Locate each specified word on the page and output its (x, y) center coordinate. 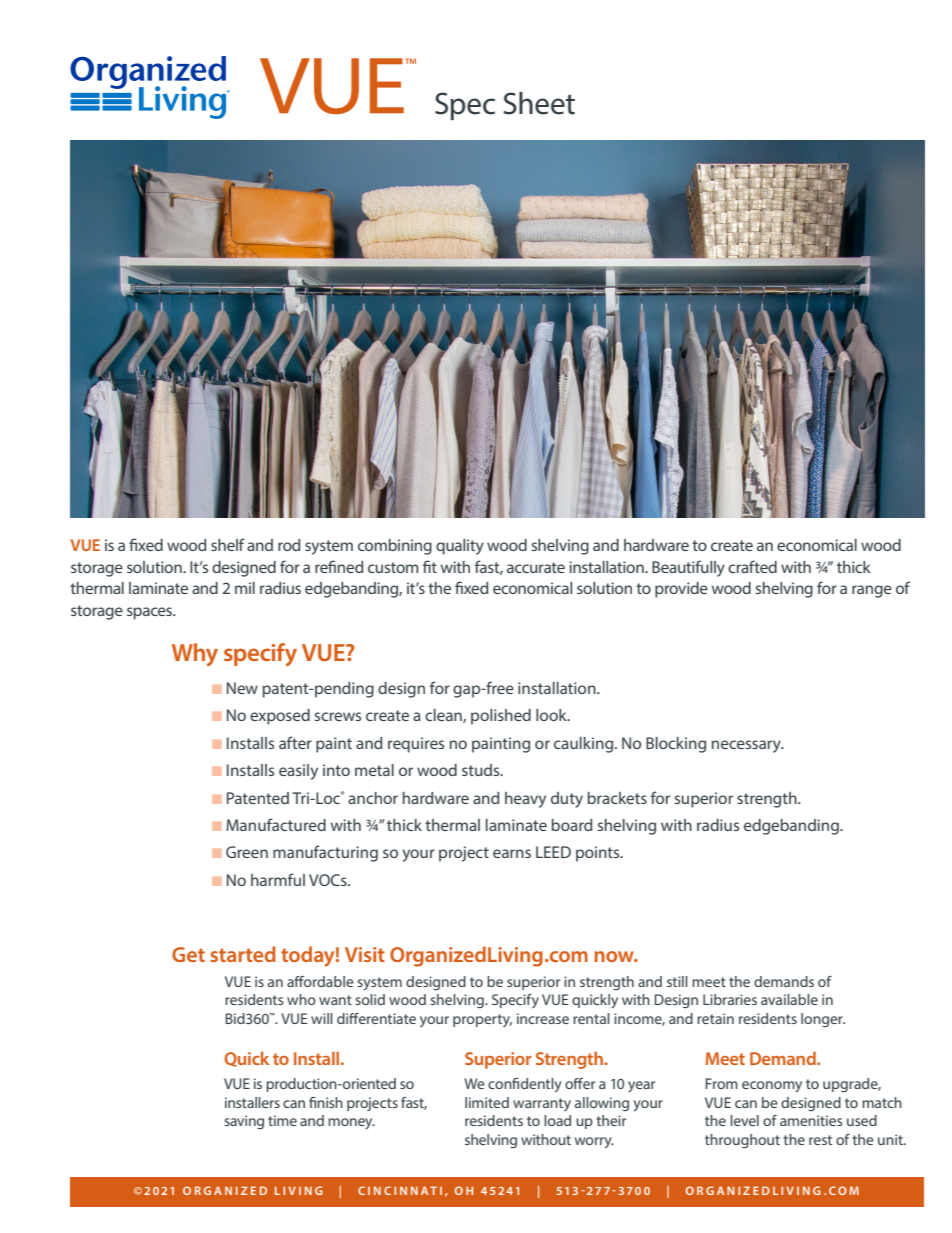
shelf (228, 544)
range (872, 591)
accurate (536, 567)
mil (245, 588)
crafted (752, 566)
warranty (542, 1104)
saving (244, 1122)
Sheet (539, 103)
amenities (811, 1120)
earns (512, 853)
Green (247, 852)
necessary (747, 746)
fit (430, 566)
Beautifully (688, 568)
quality (460, 547)
